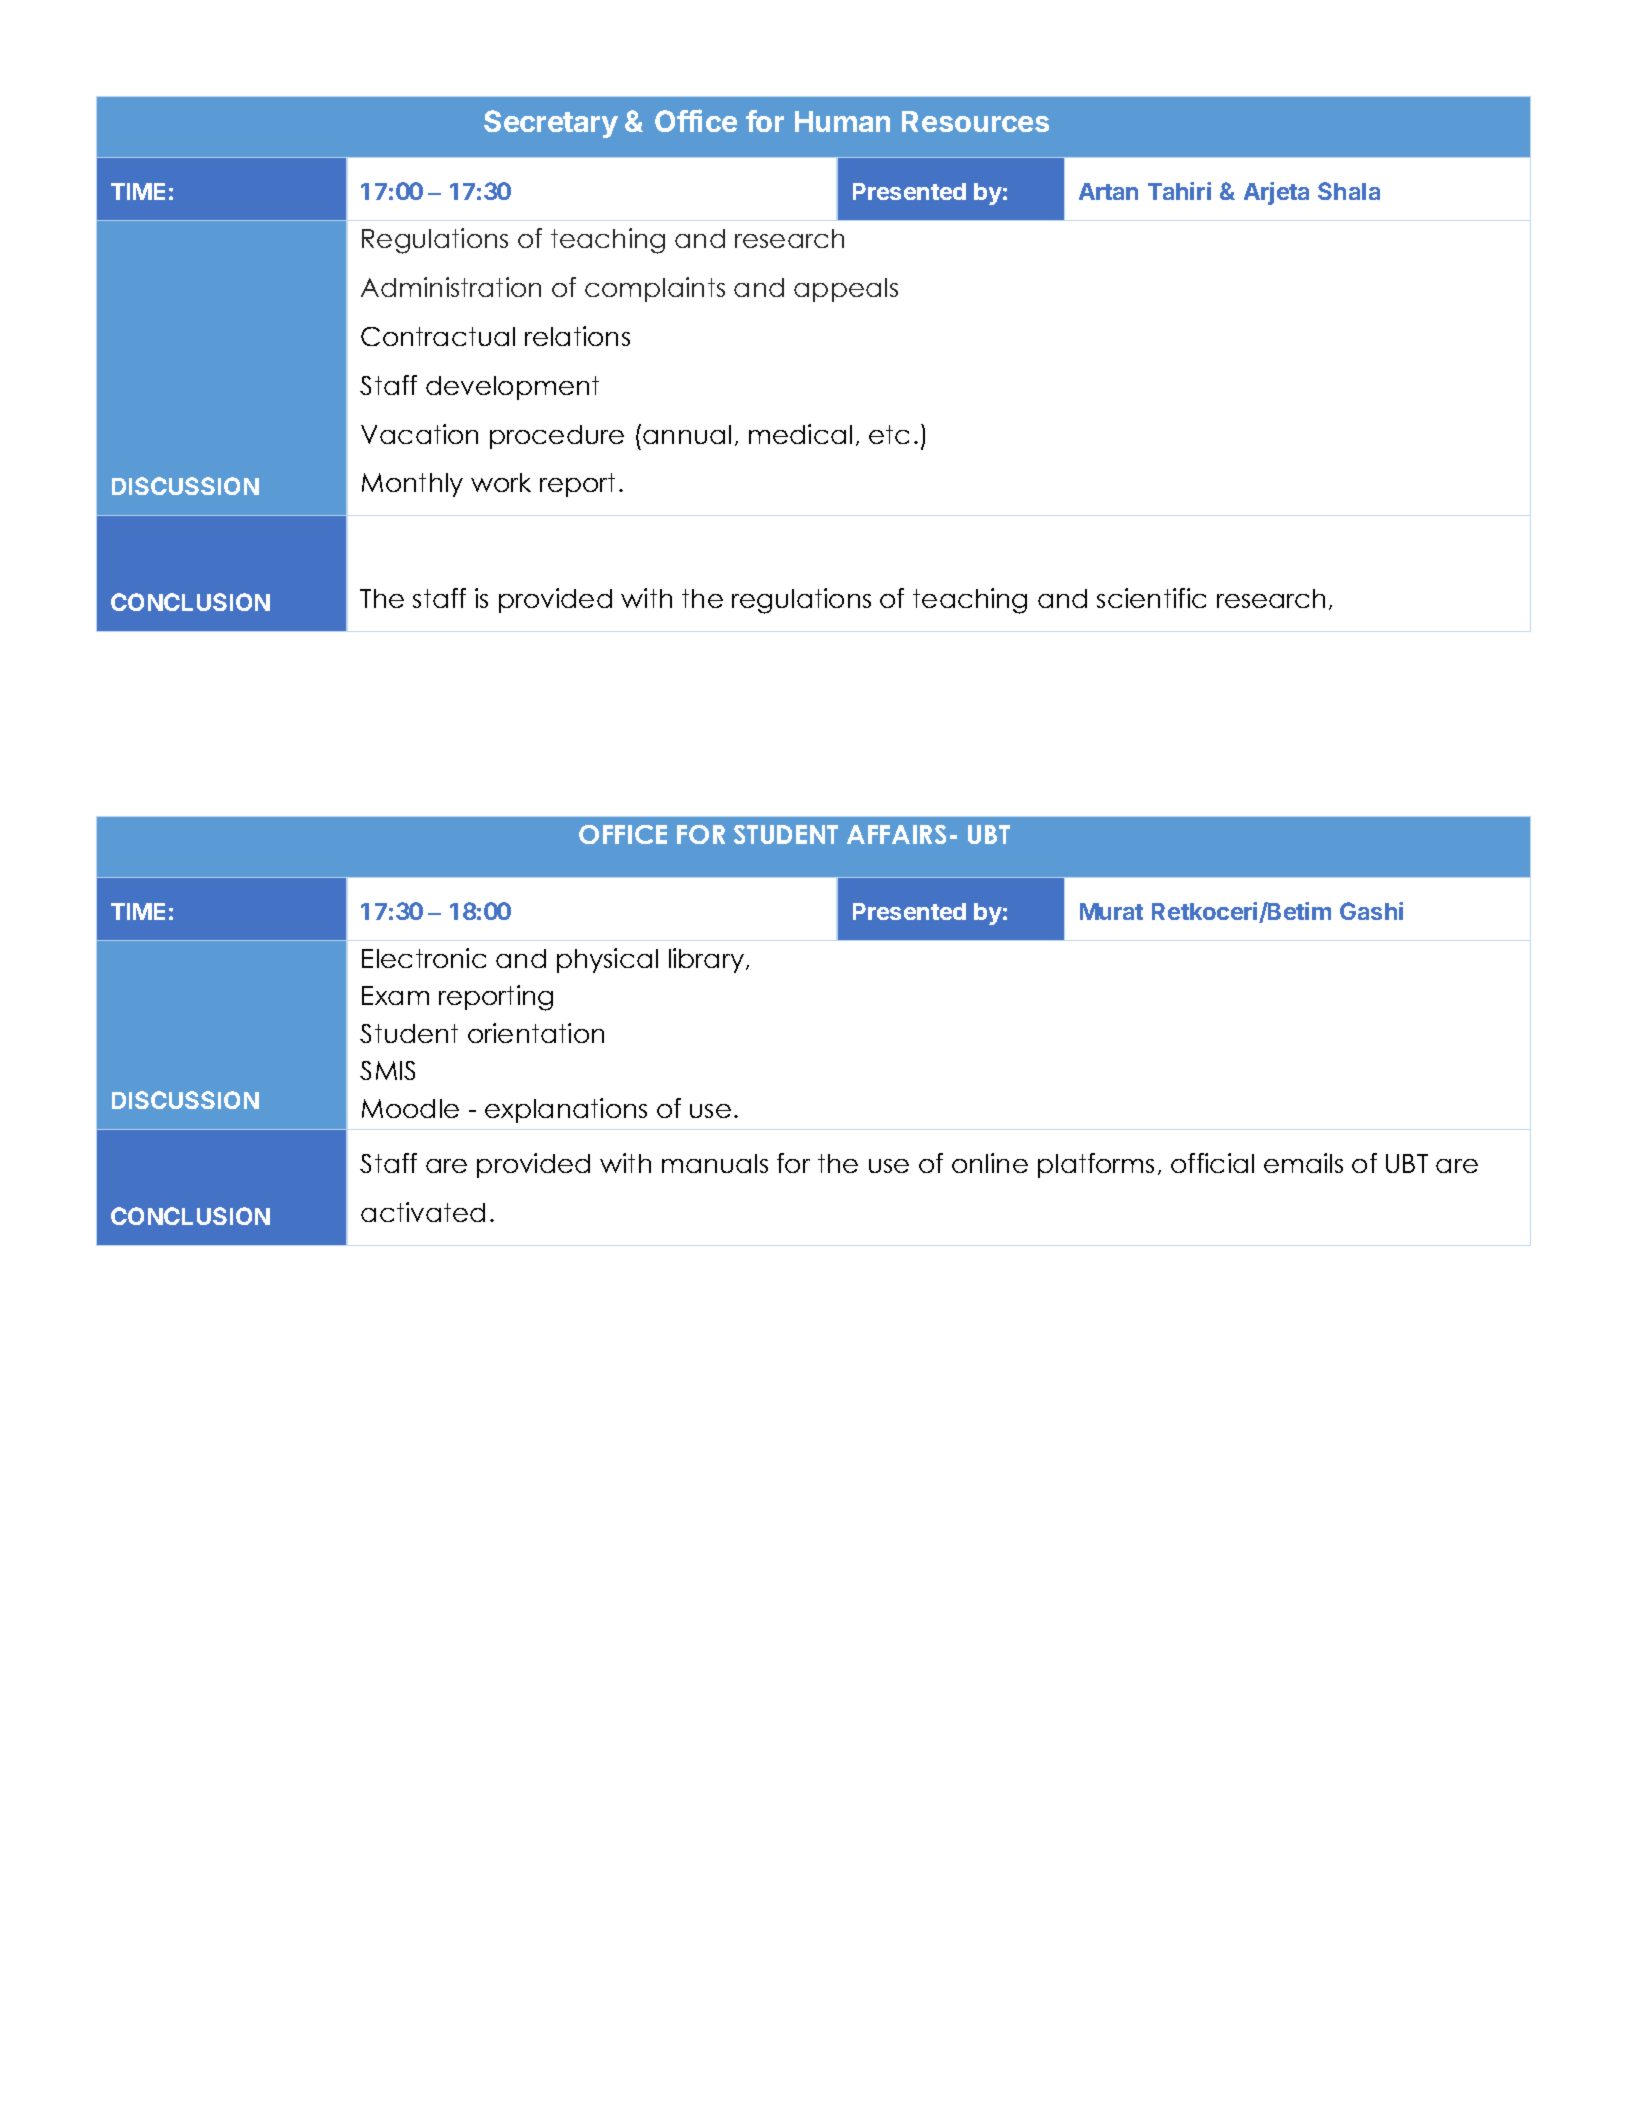 The height and width of the screenshot is (2105, 1626). Describe the element at coordinates (501, 482) in the screenshot. I see `work` at that location.
